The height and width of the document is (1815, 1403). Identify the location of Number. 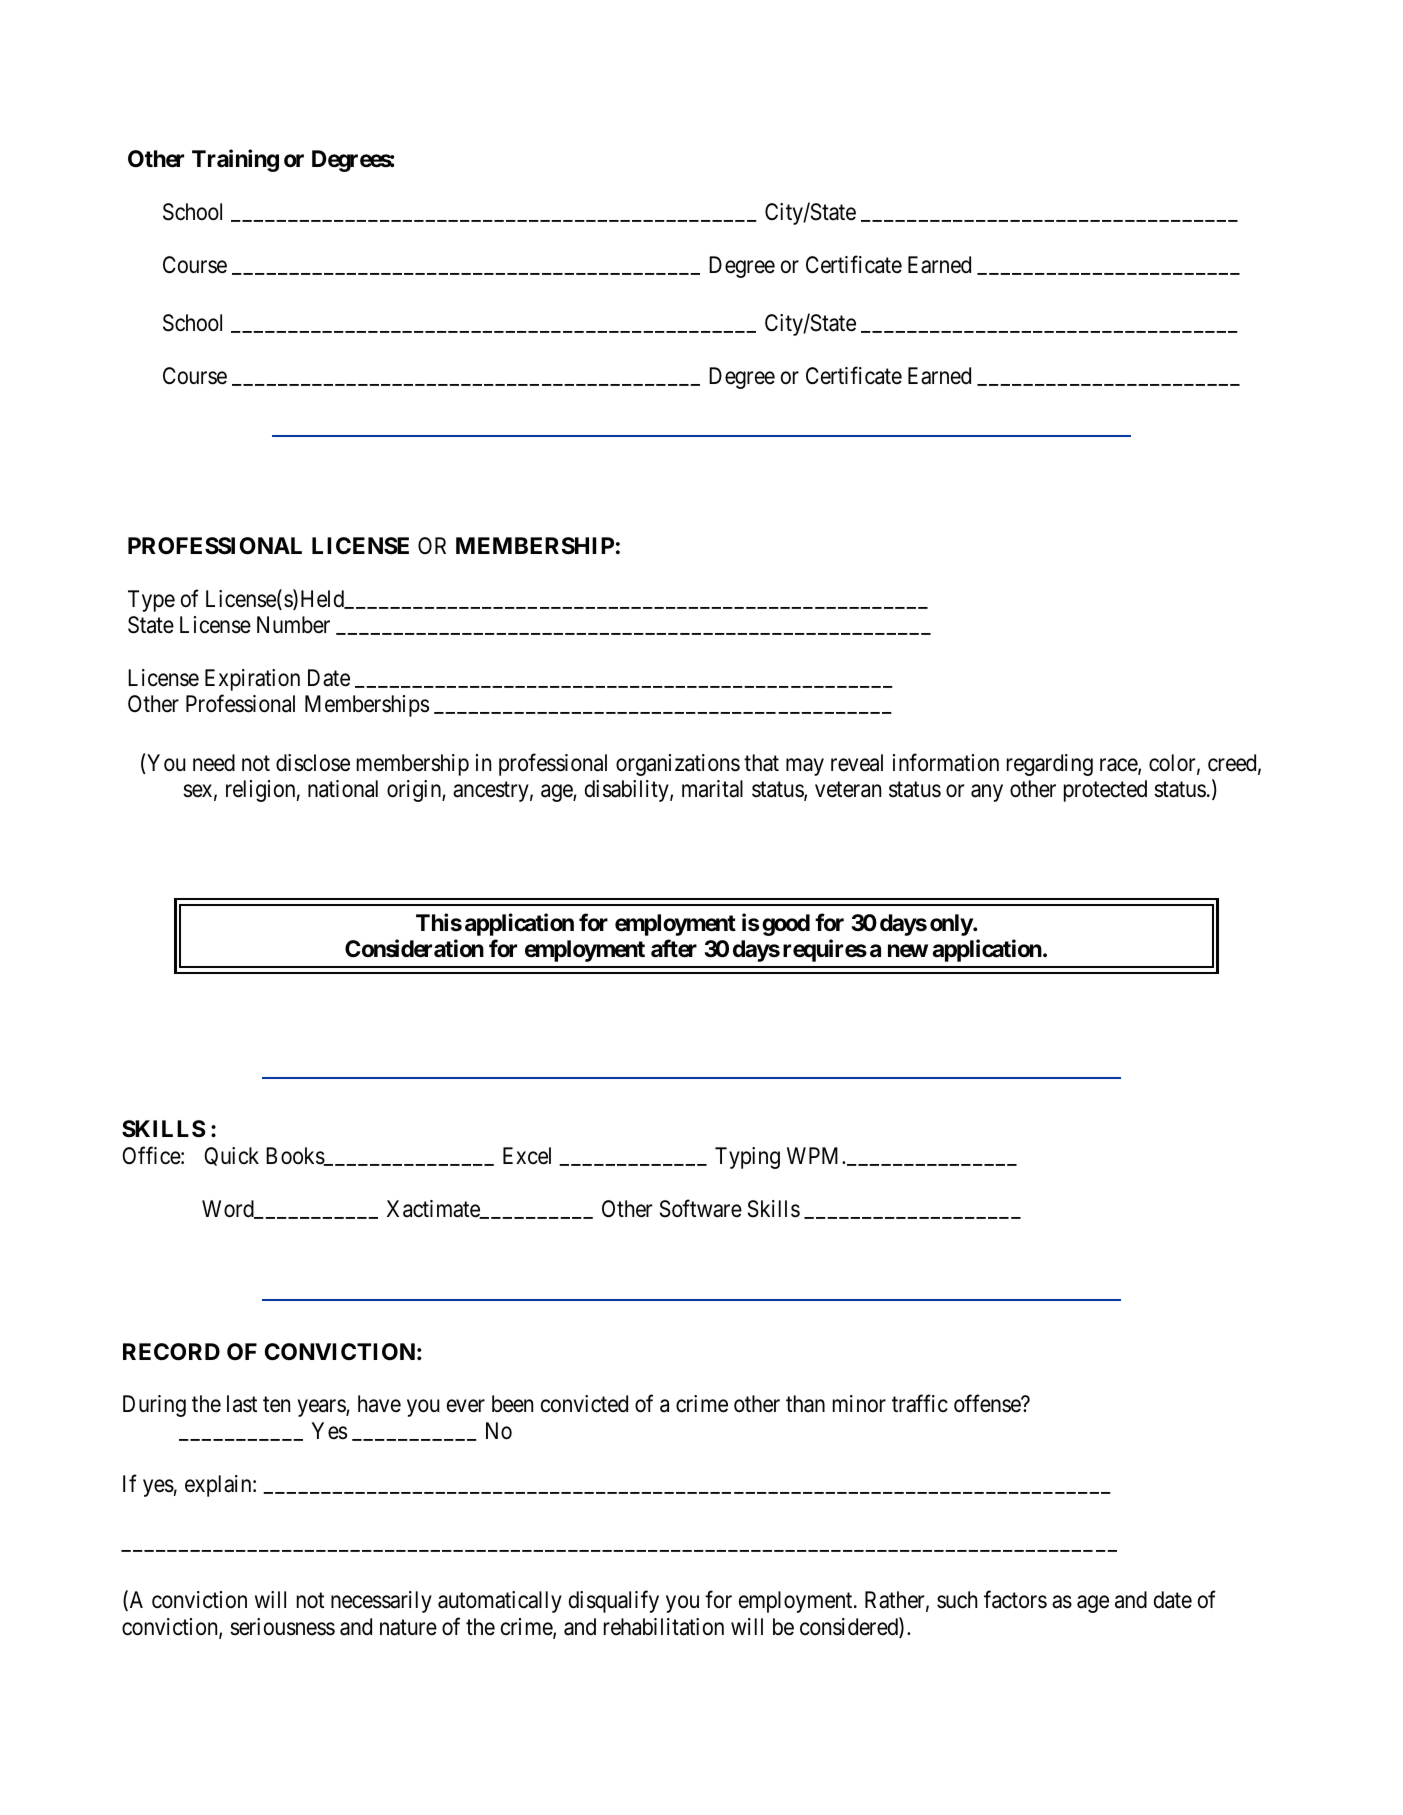
(293, 625).
